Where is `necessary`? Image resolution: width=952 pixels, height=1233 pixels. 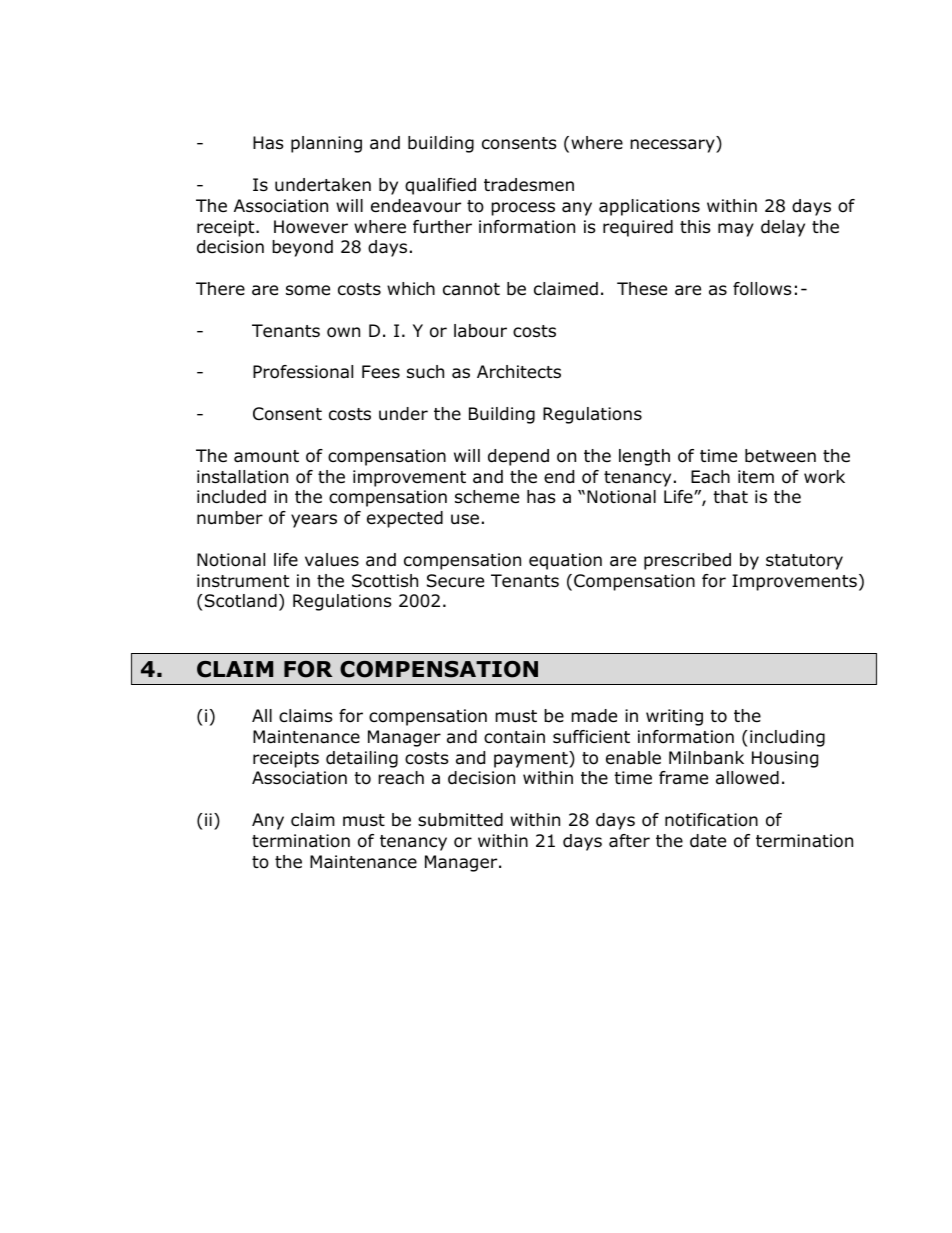
necessary is located at coordinates (673, 146).
